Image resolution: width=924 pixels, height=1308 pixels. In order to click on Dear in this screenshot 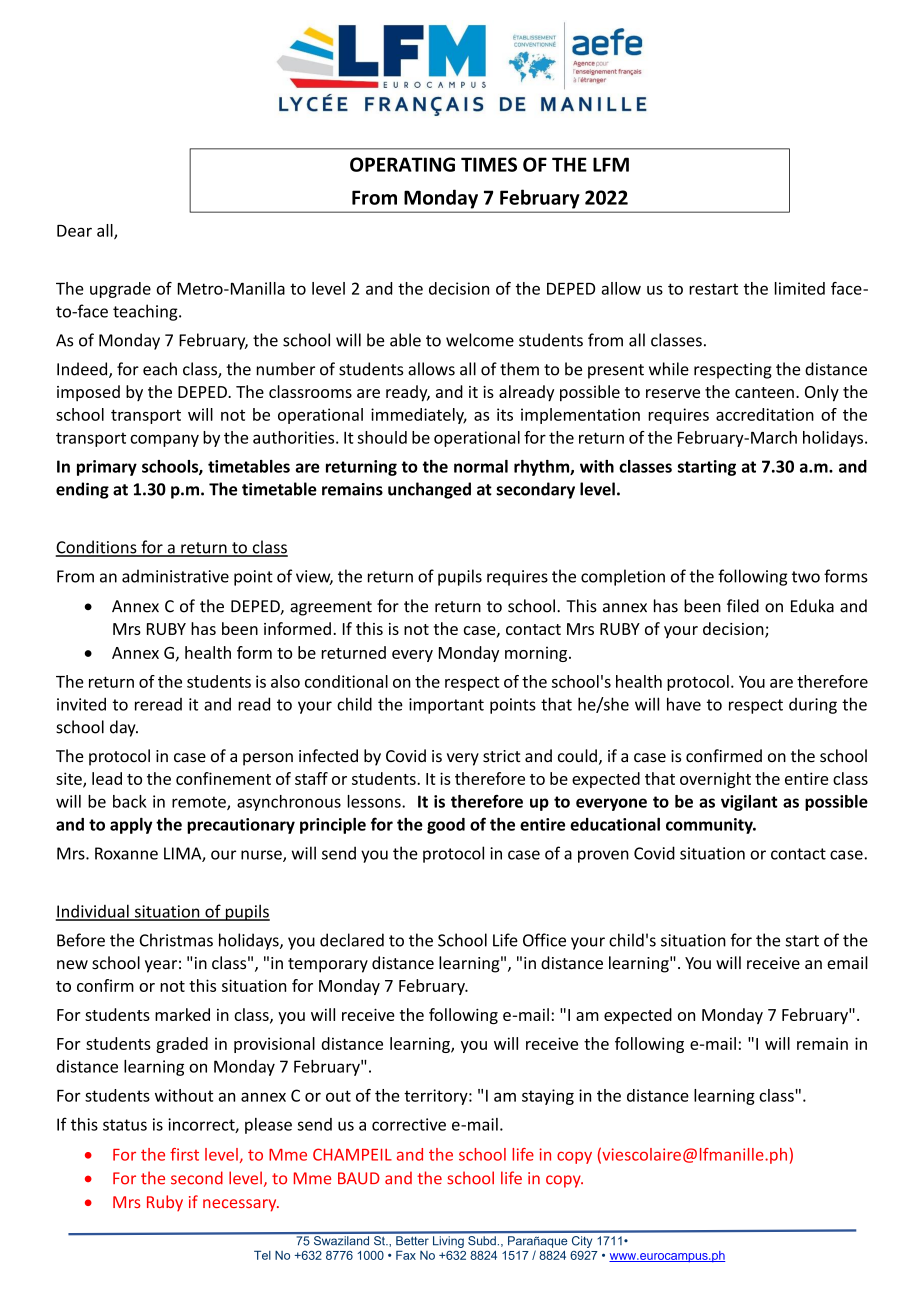, I will do `click(74, 231)`.
